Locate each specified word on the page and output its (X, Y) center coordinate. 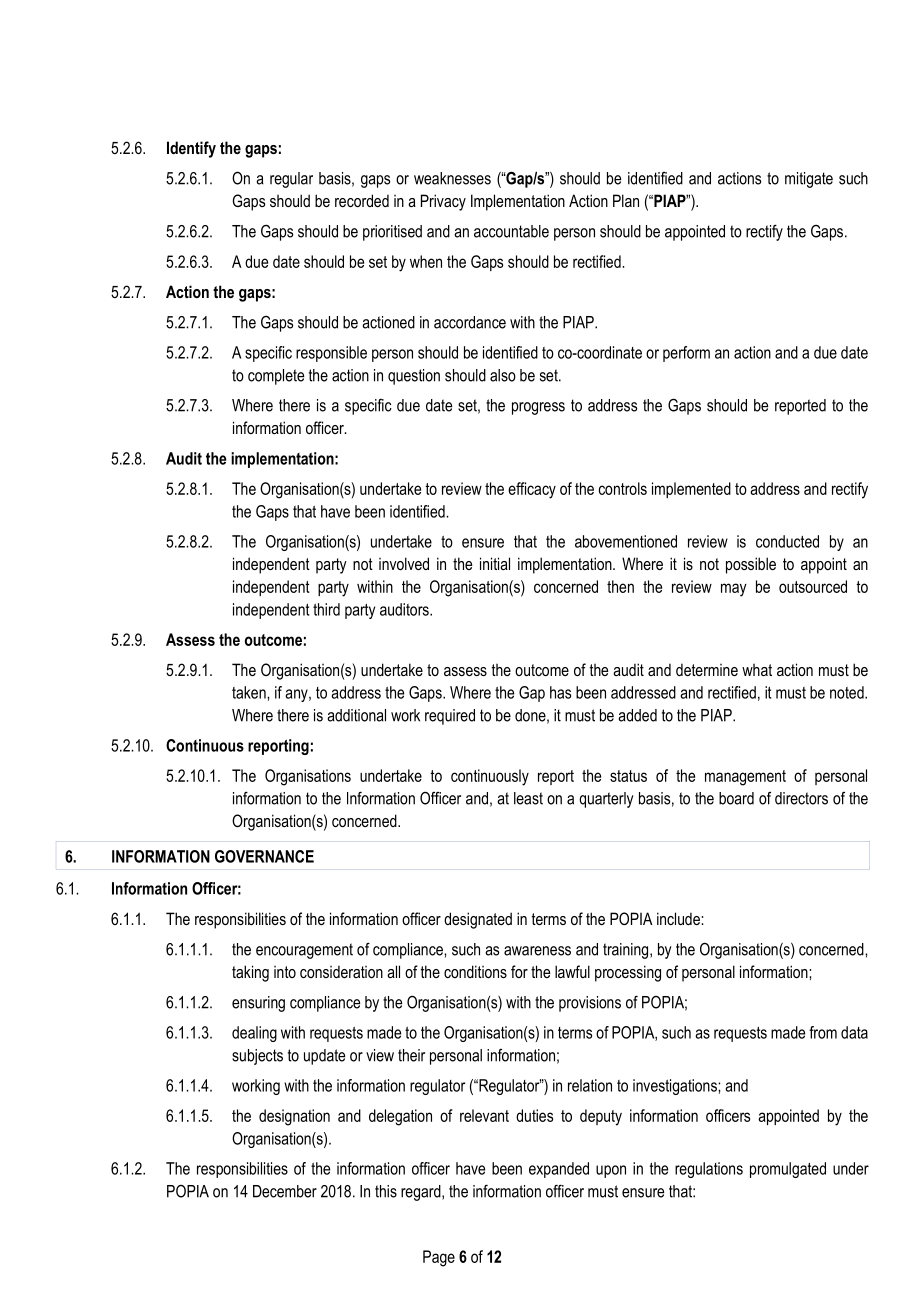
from (823, 1032)
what (757, 670)
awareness (537, 951)
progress (538, 408)
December (285, 1191)
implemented (691, 490)
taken (250, 692)
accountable (511, 231)
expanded (559, 1170)
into (285, 972)
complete (276, 377)
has (560, 692)
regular (291, 180)
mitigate (809, 180)
